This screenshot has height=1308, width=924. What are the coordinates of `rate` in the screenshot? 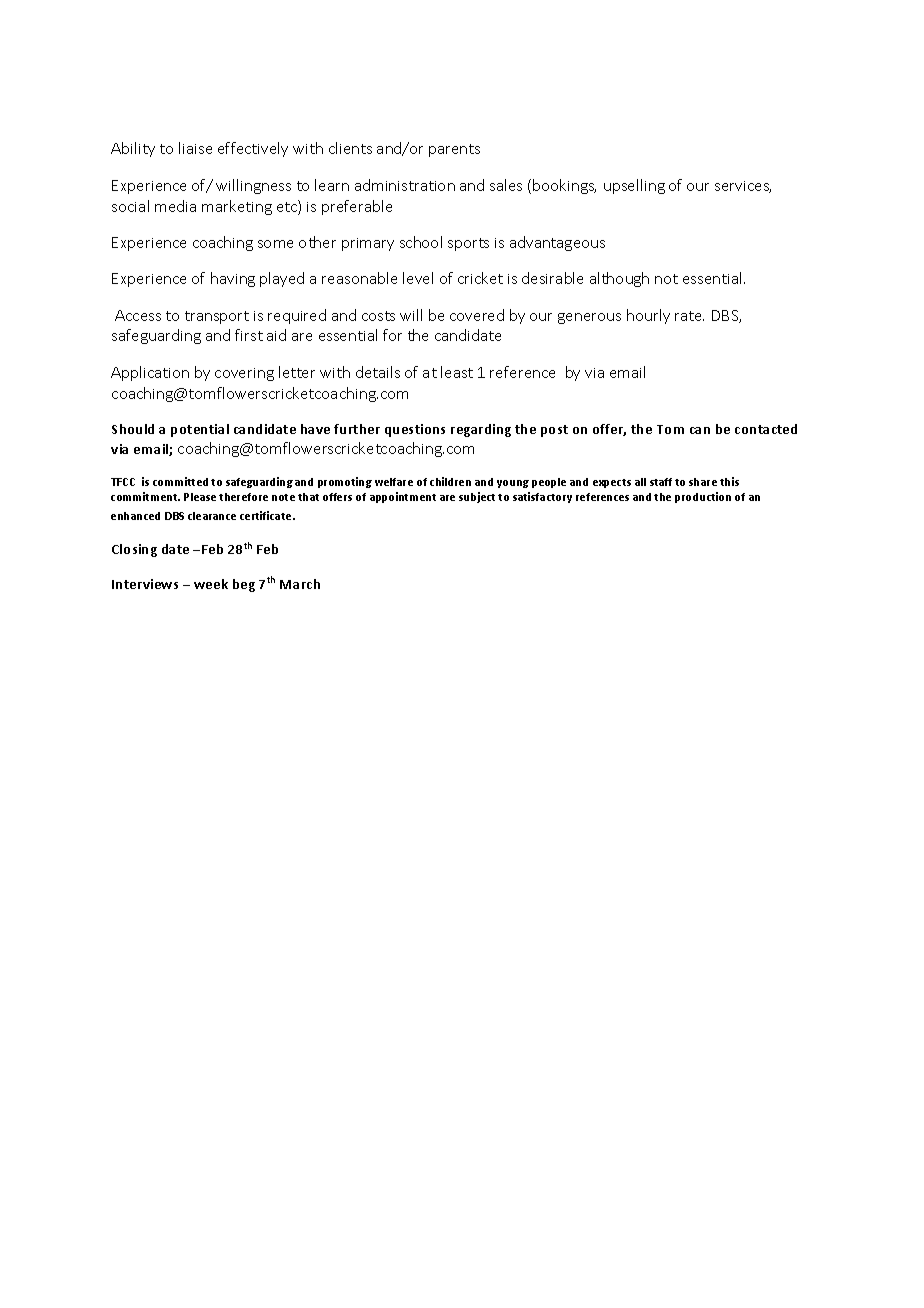 It's located at (689, 316).
